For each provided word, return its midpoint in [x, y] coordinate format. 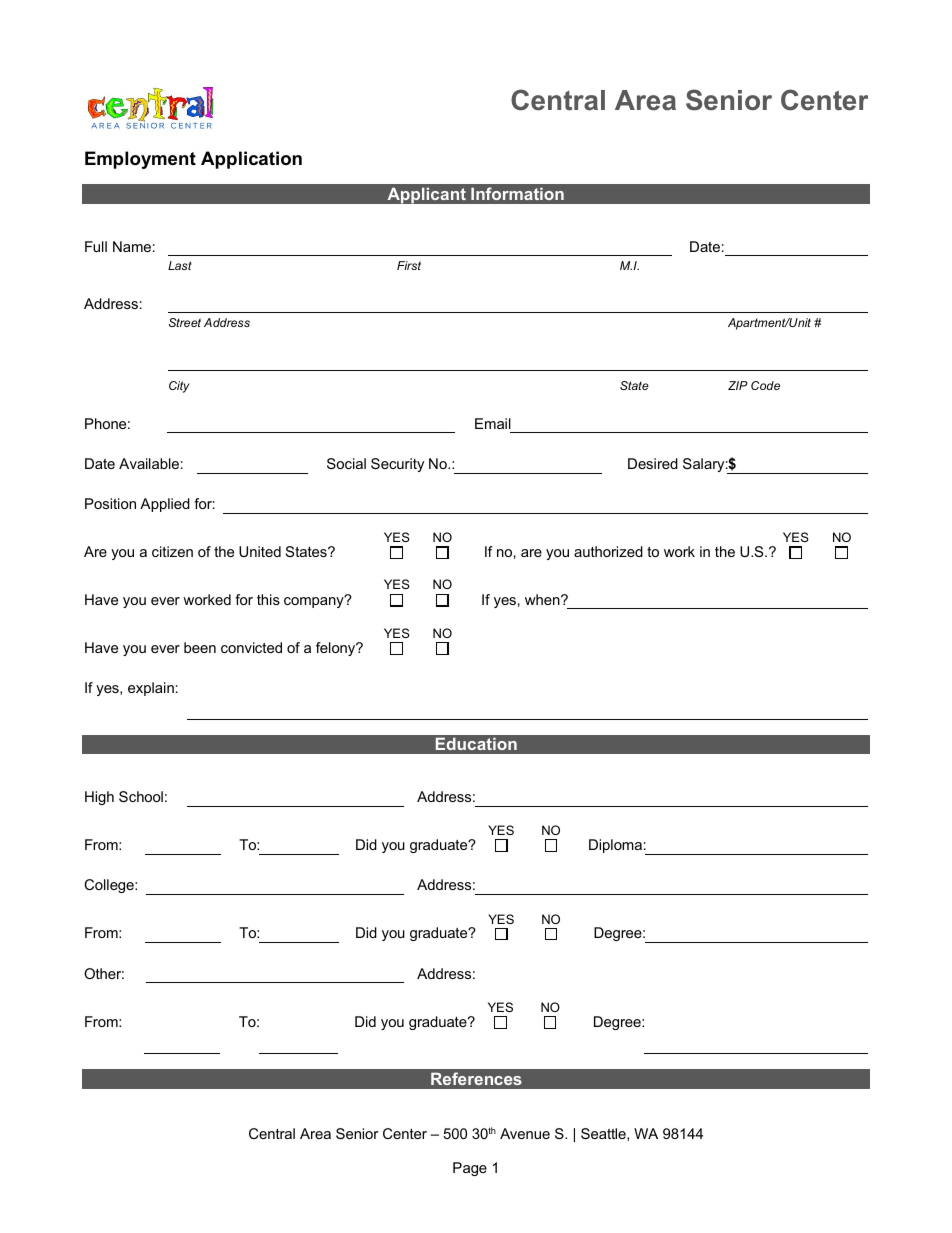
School [141, 796]
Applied [165, 505]
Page [470, 1169]
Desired [653, 463]
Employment [140, 160]
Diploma [615, 846]
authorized [608, 551]
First [409, 265]
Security [397, 465]
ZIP [738, 385]
